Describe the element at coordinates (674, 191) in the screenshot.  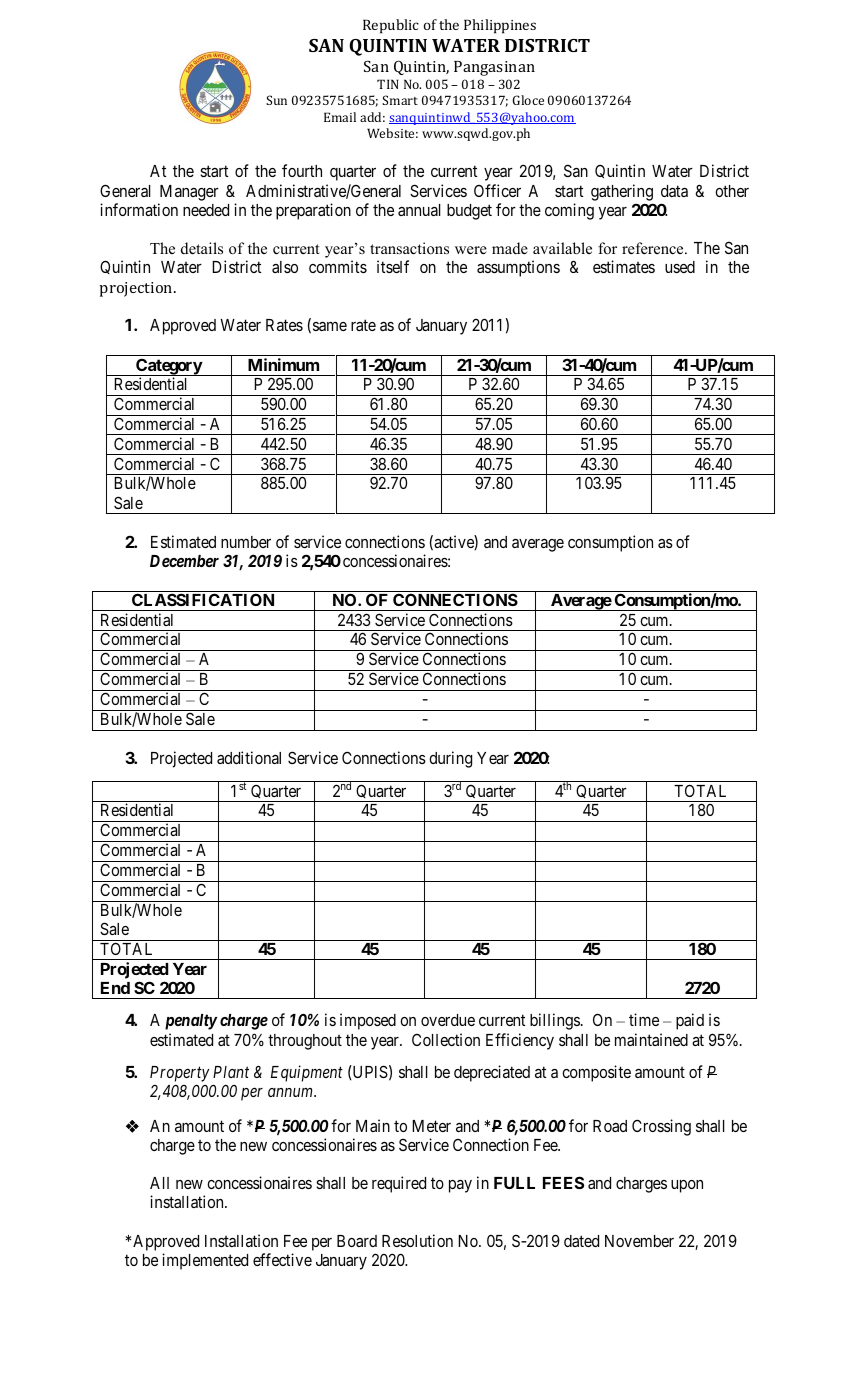
I see `data` at that location.
